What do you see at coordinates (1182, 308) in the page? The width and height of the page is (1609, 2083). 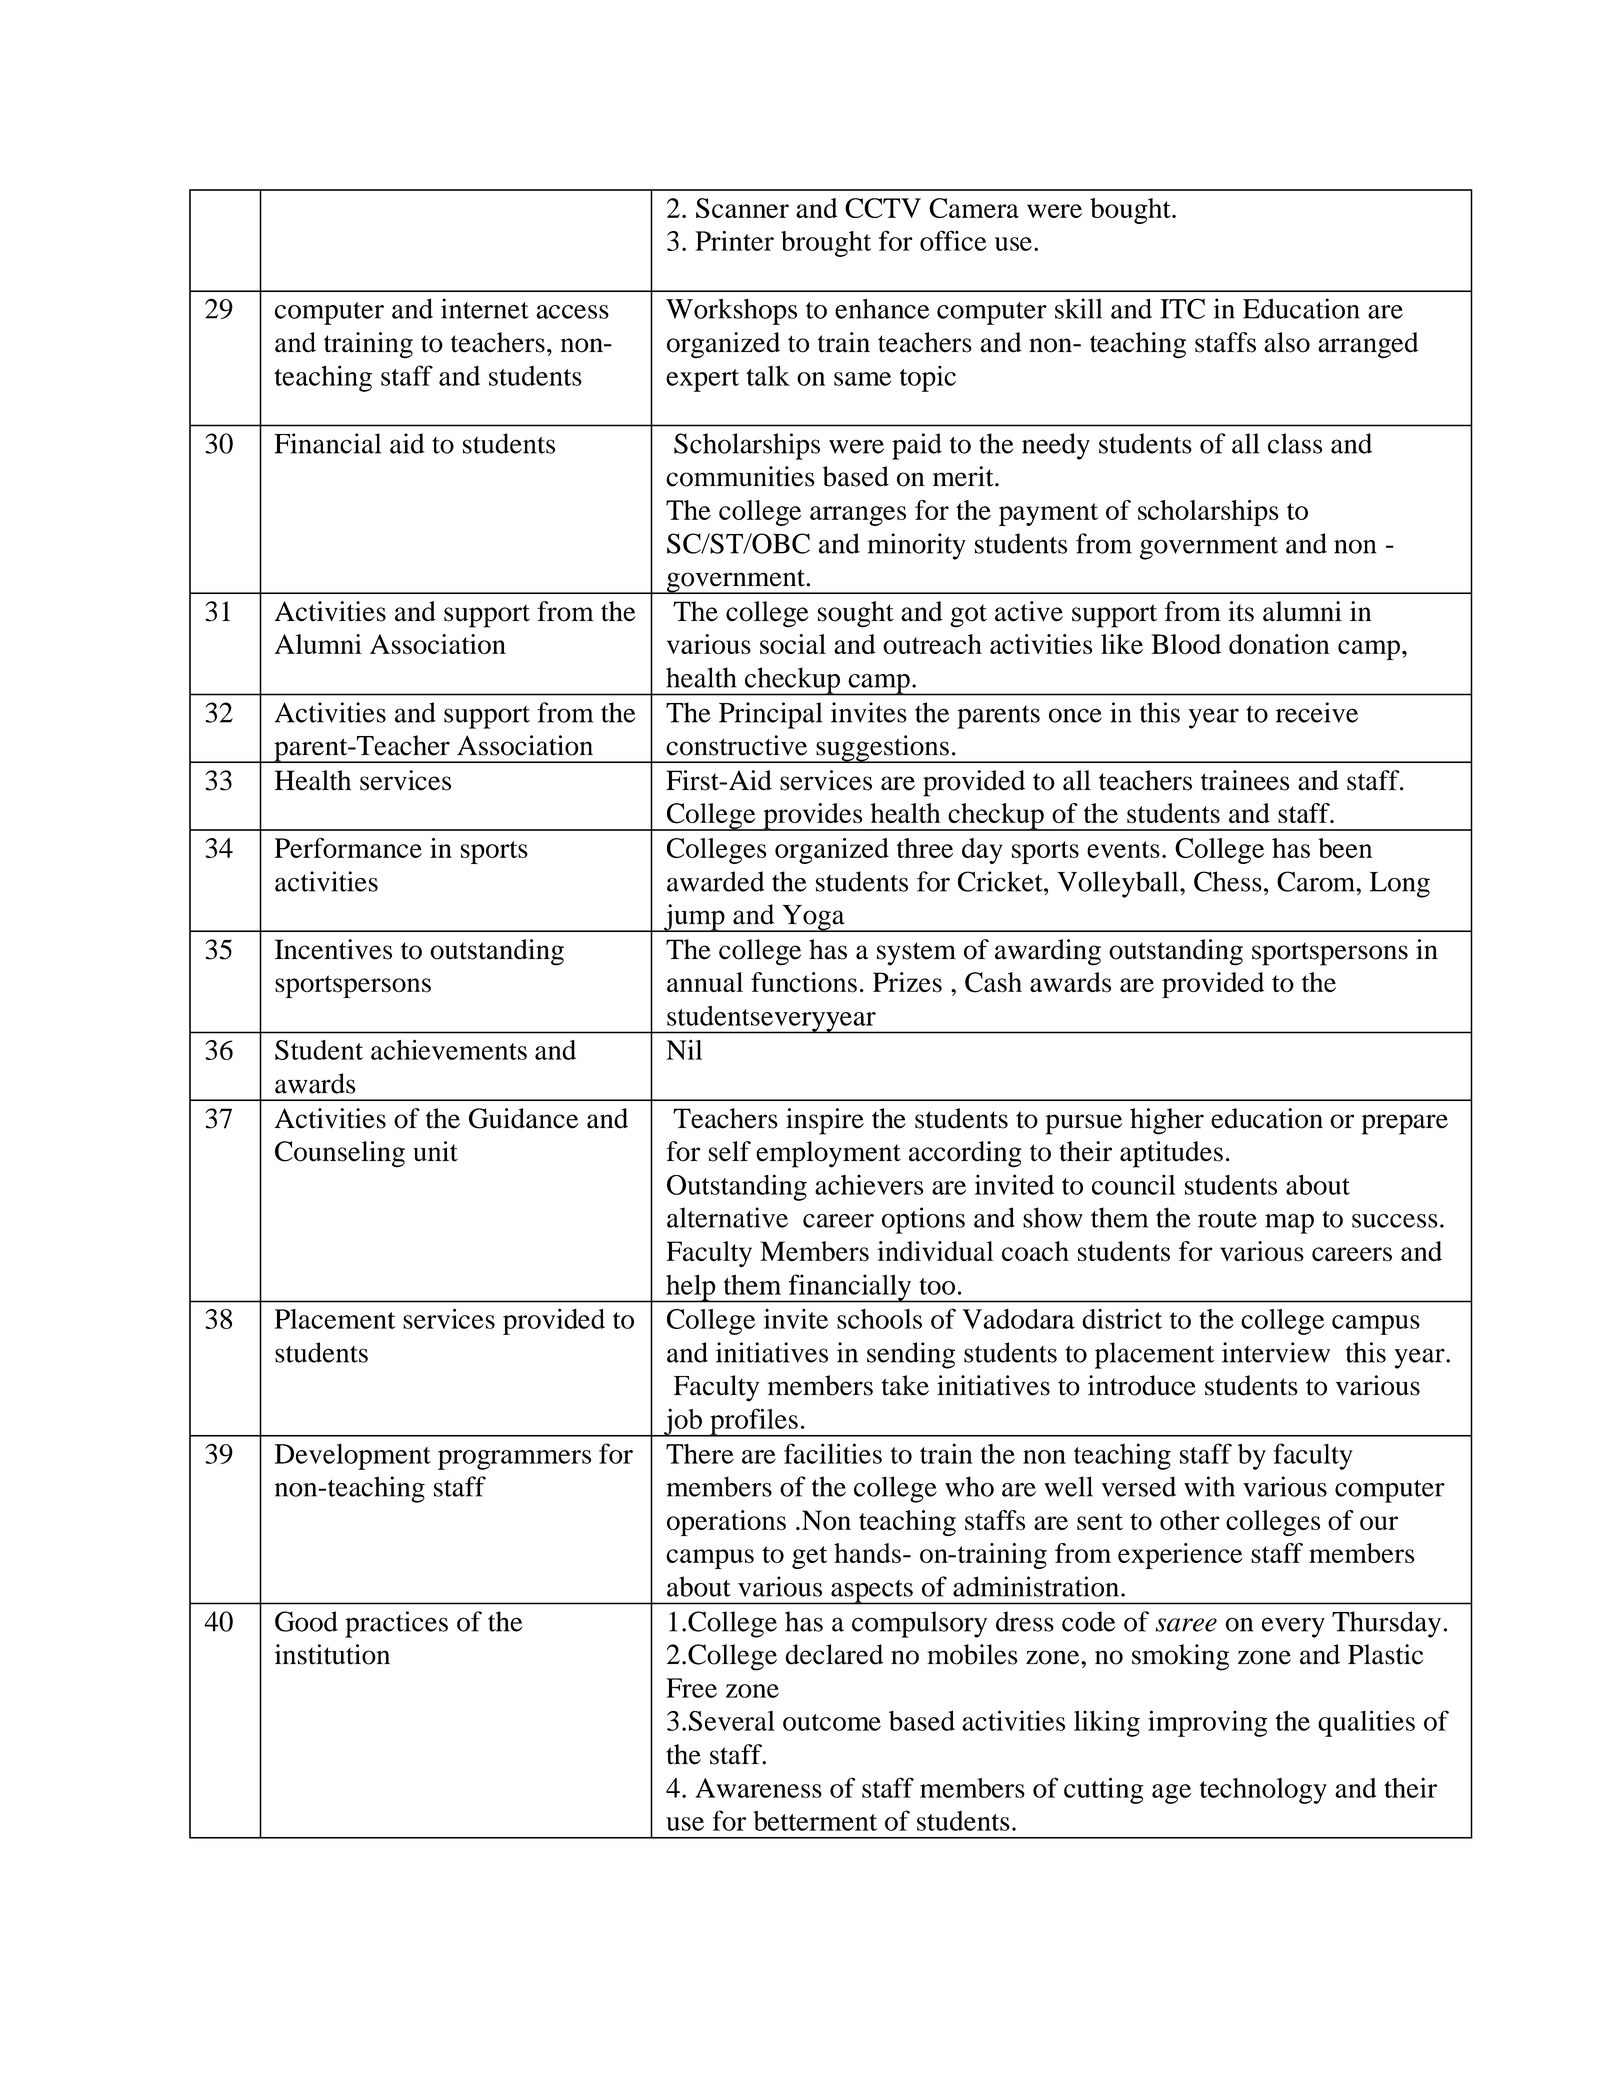 I see `ITC` at bounding box center [1182, 308].
